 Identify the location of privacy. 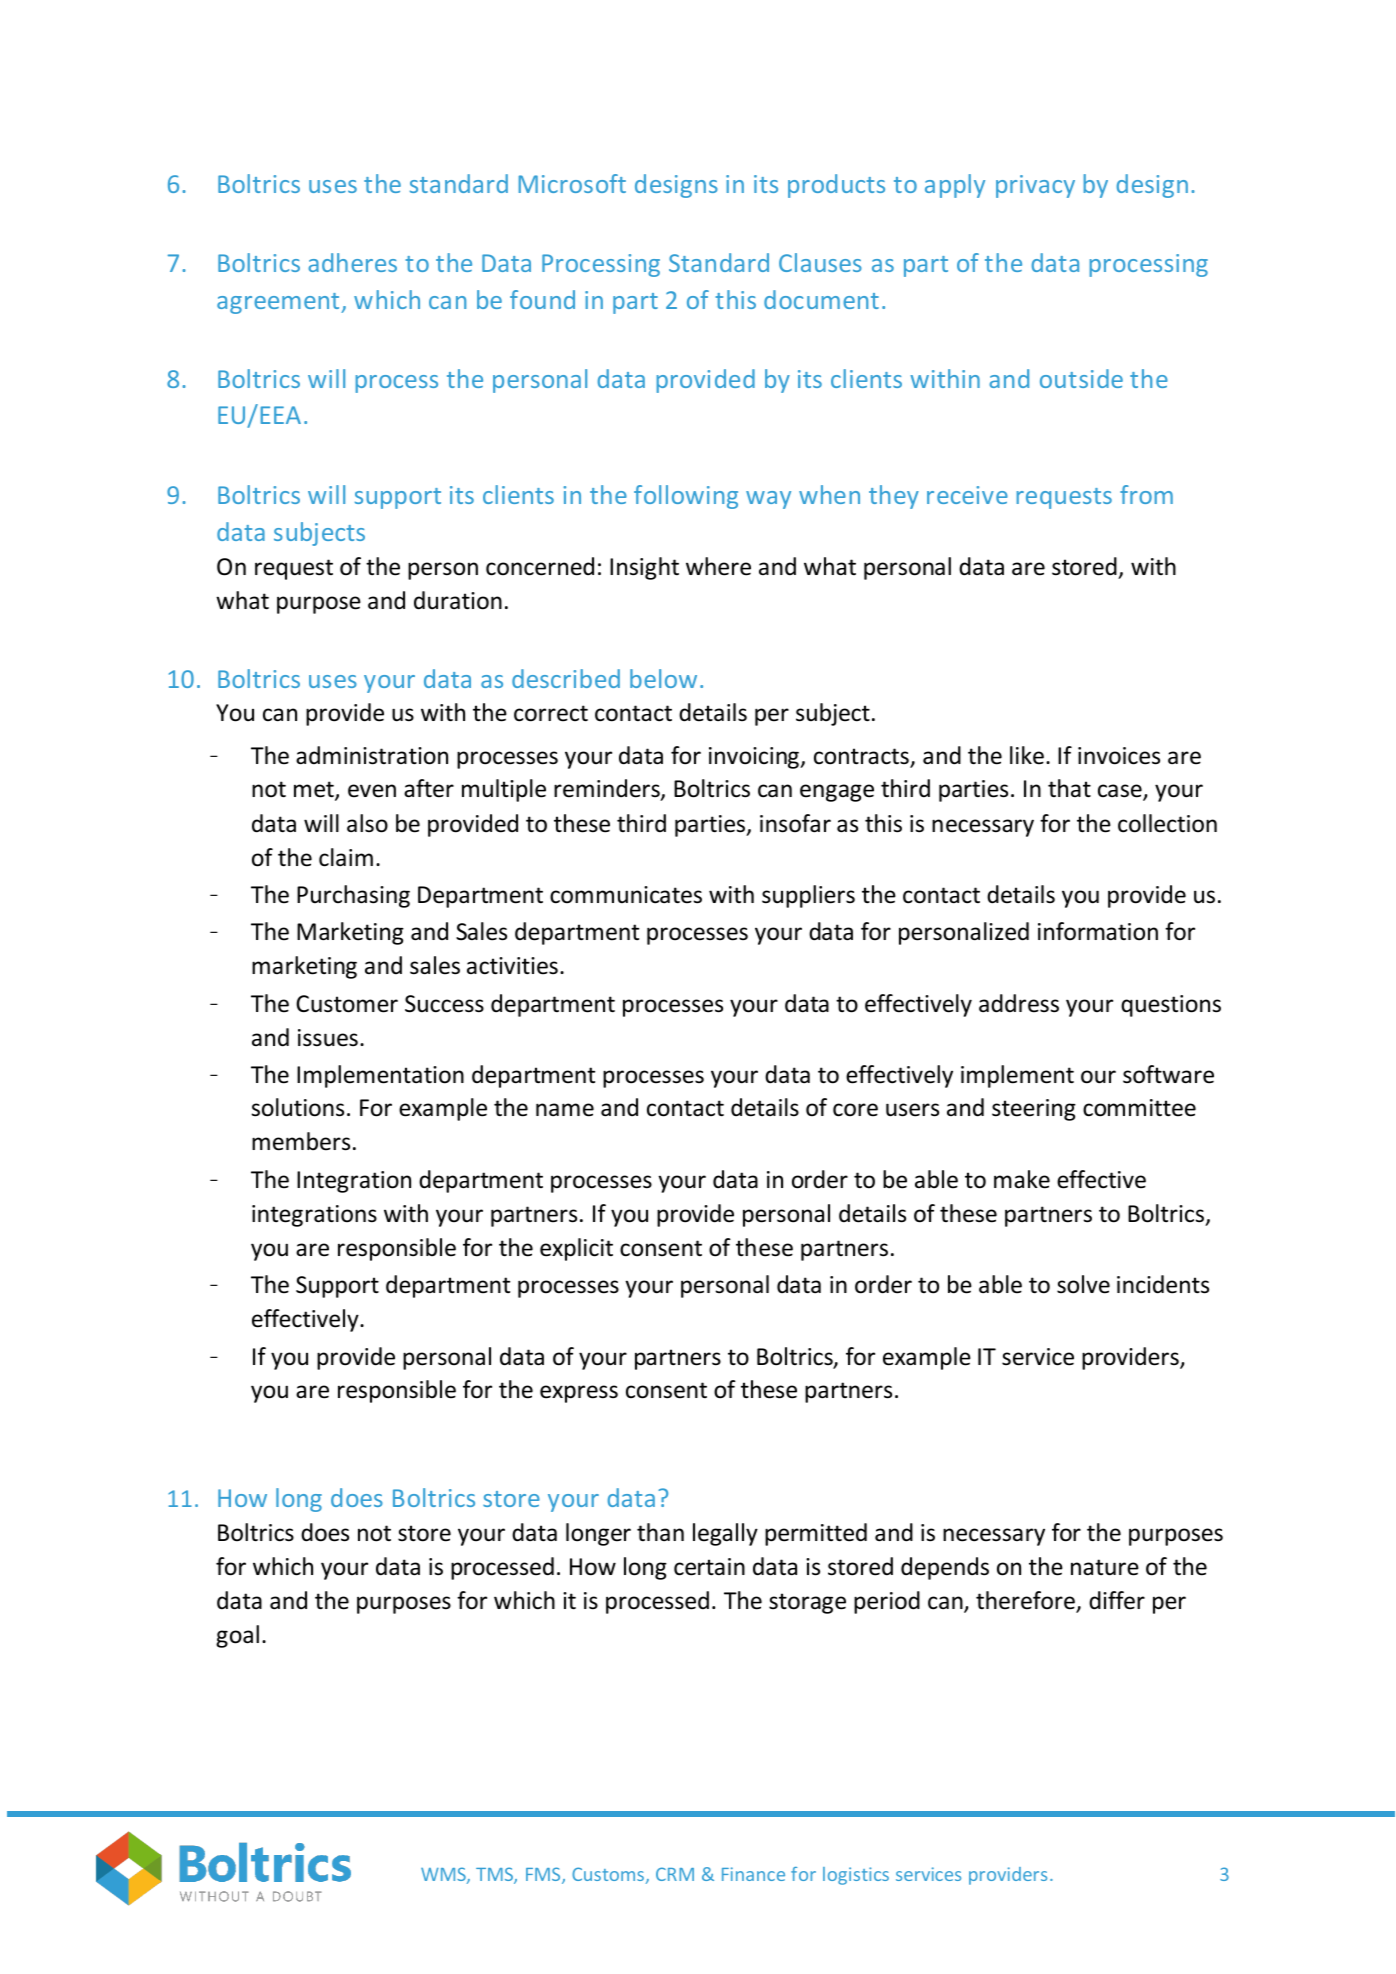
(1035, 186).
